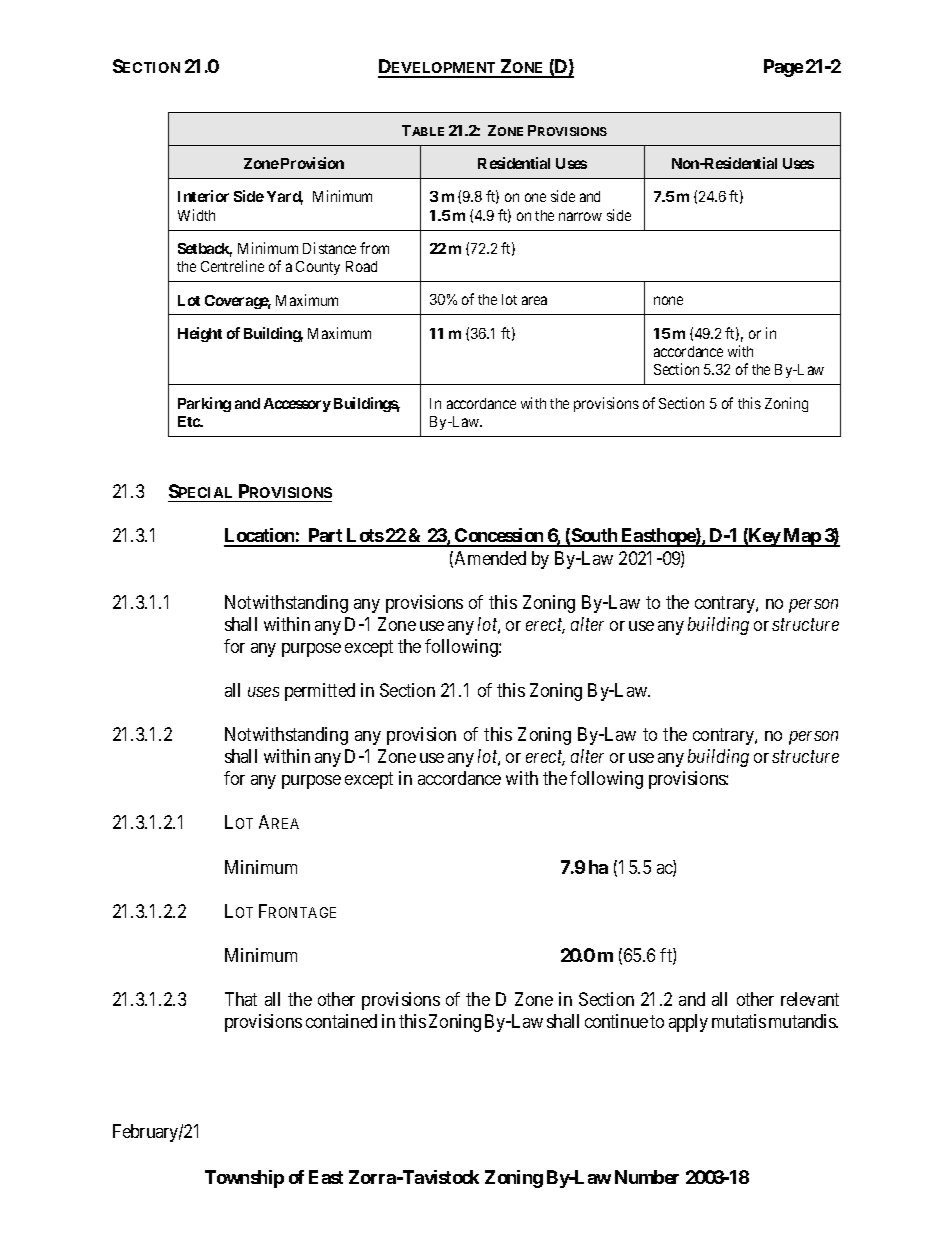 This document has height=1233, width=952. What do you see at coordinates (810, 999) in the document?
I see `relevant` at bounding box center [810, 999].
